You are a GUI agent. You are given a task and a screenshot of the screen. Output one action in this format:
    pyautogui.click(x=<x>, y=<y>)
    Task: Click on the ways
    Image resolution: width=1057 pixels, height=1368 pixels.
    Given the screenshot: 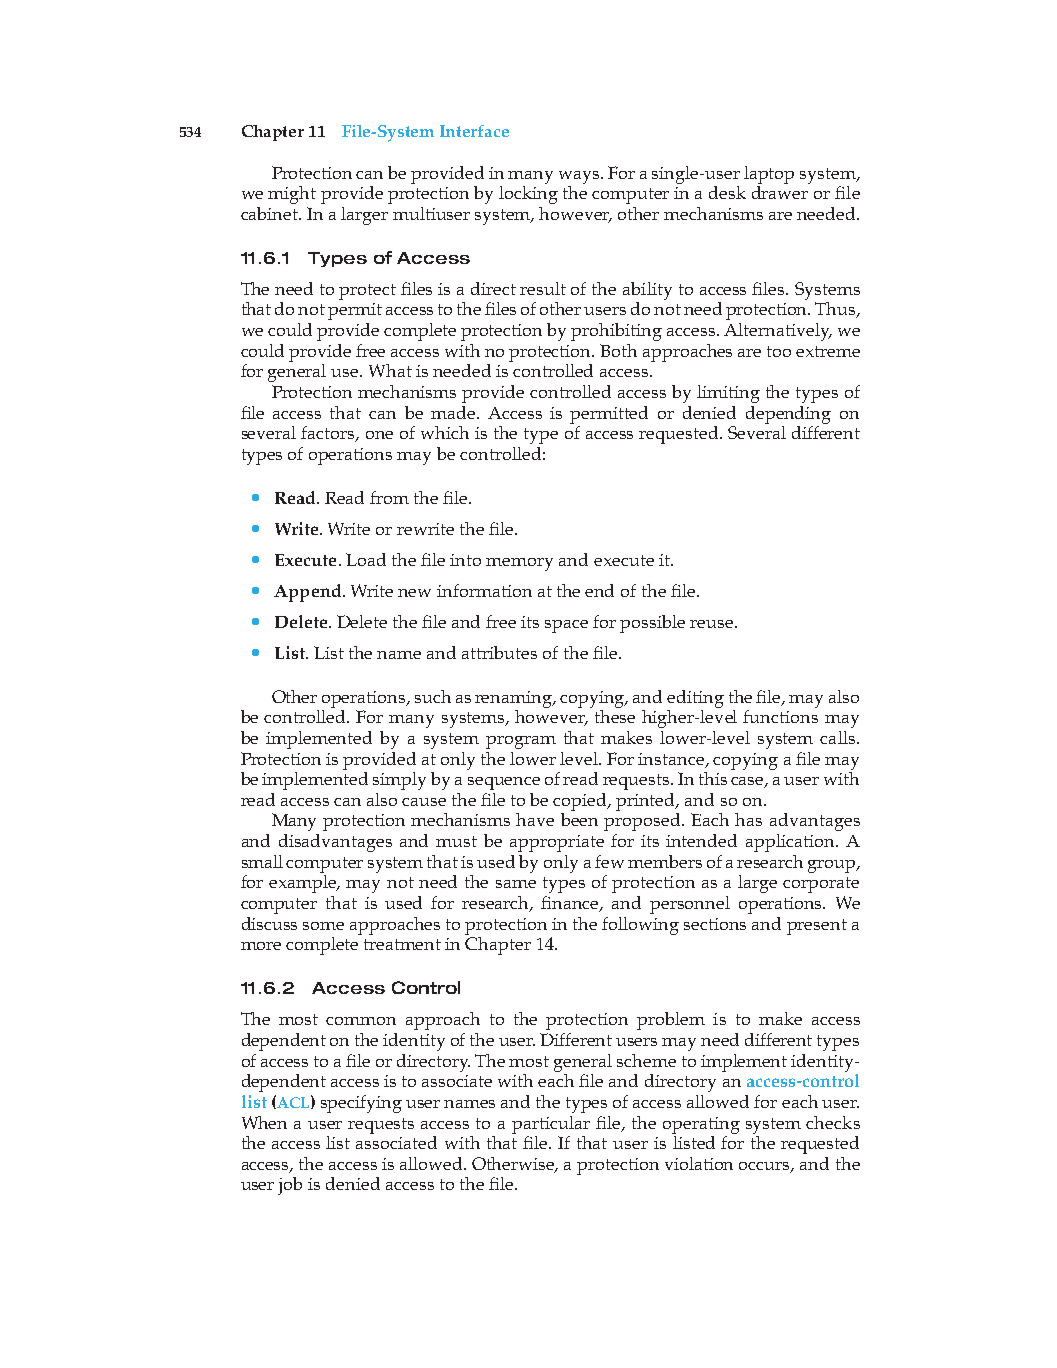 What is the action you would take?
    pyautogui.click(x=580, y=177)
